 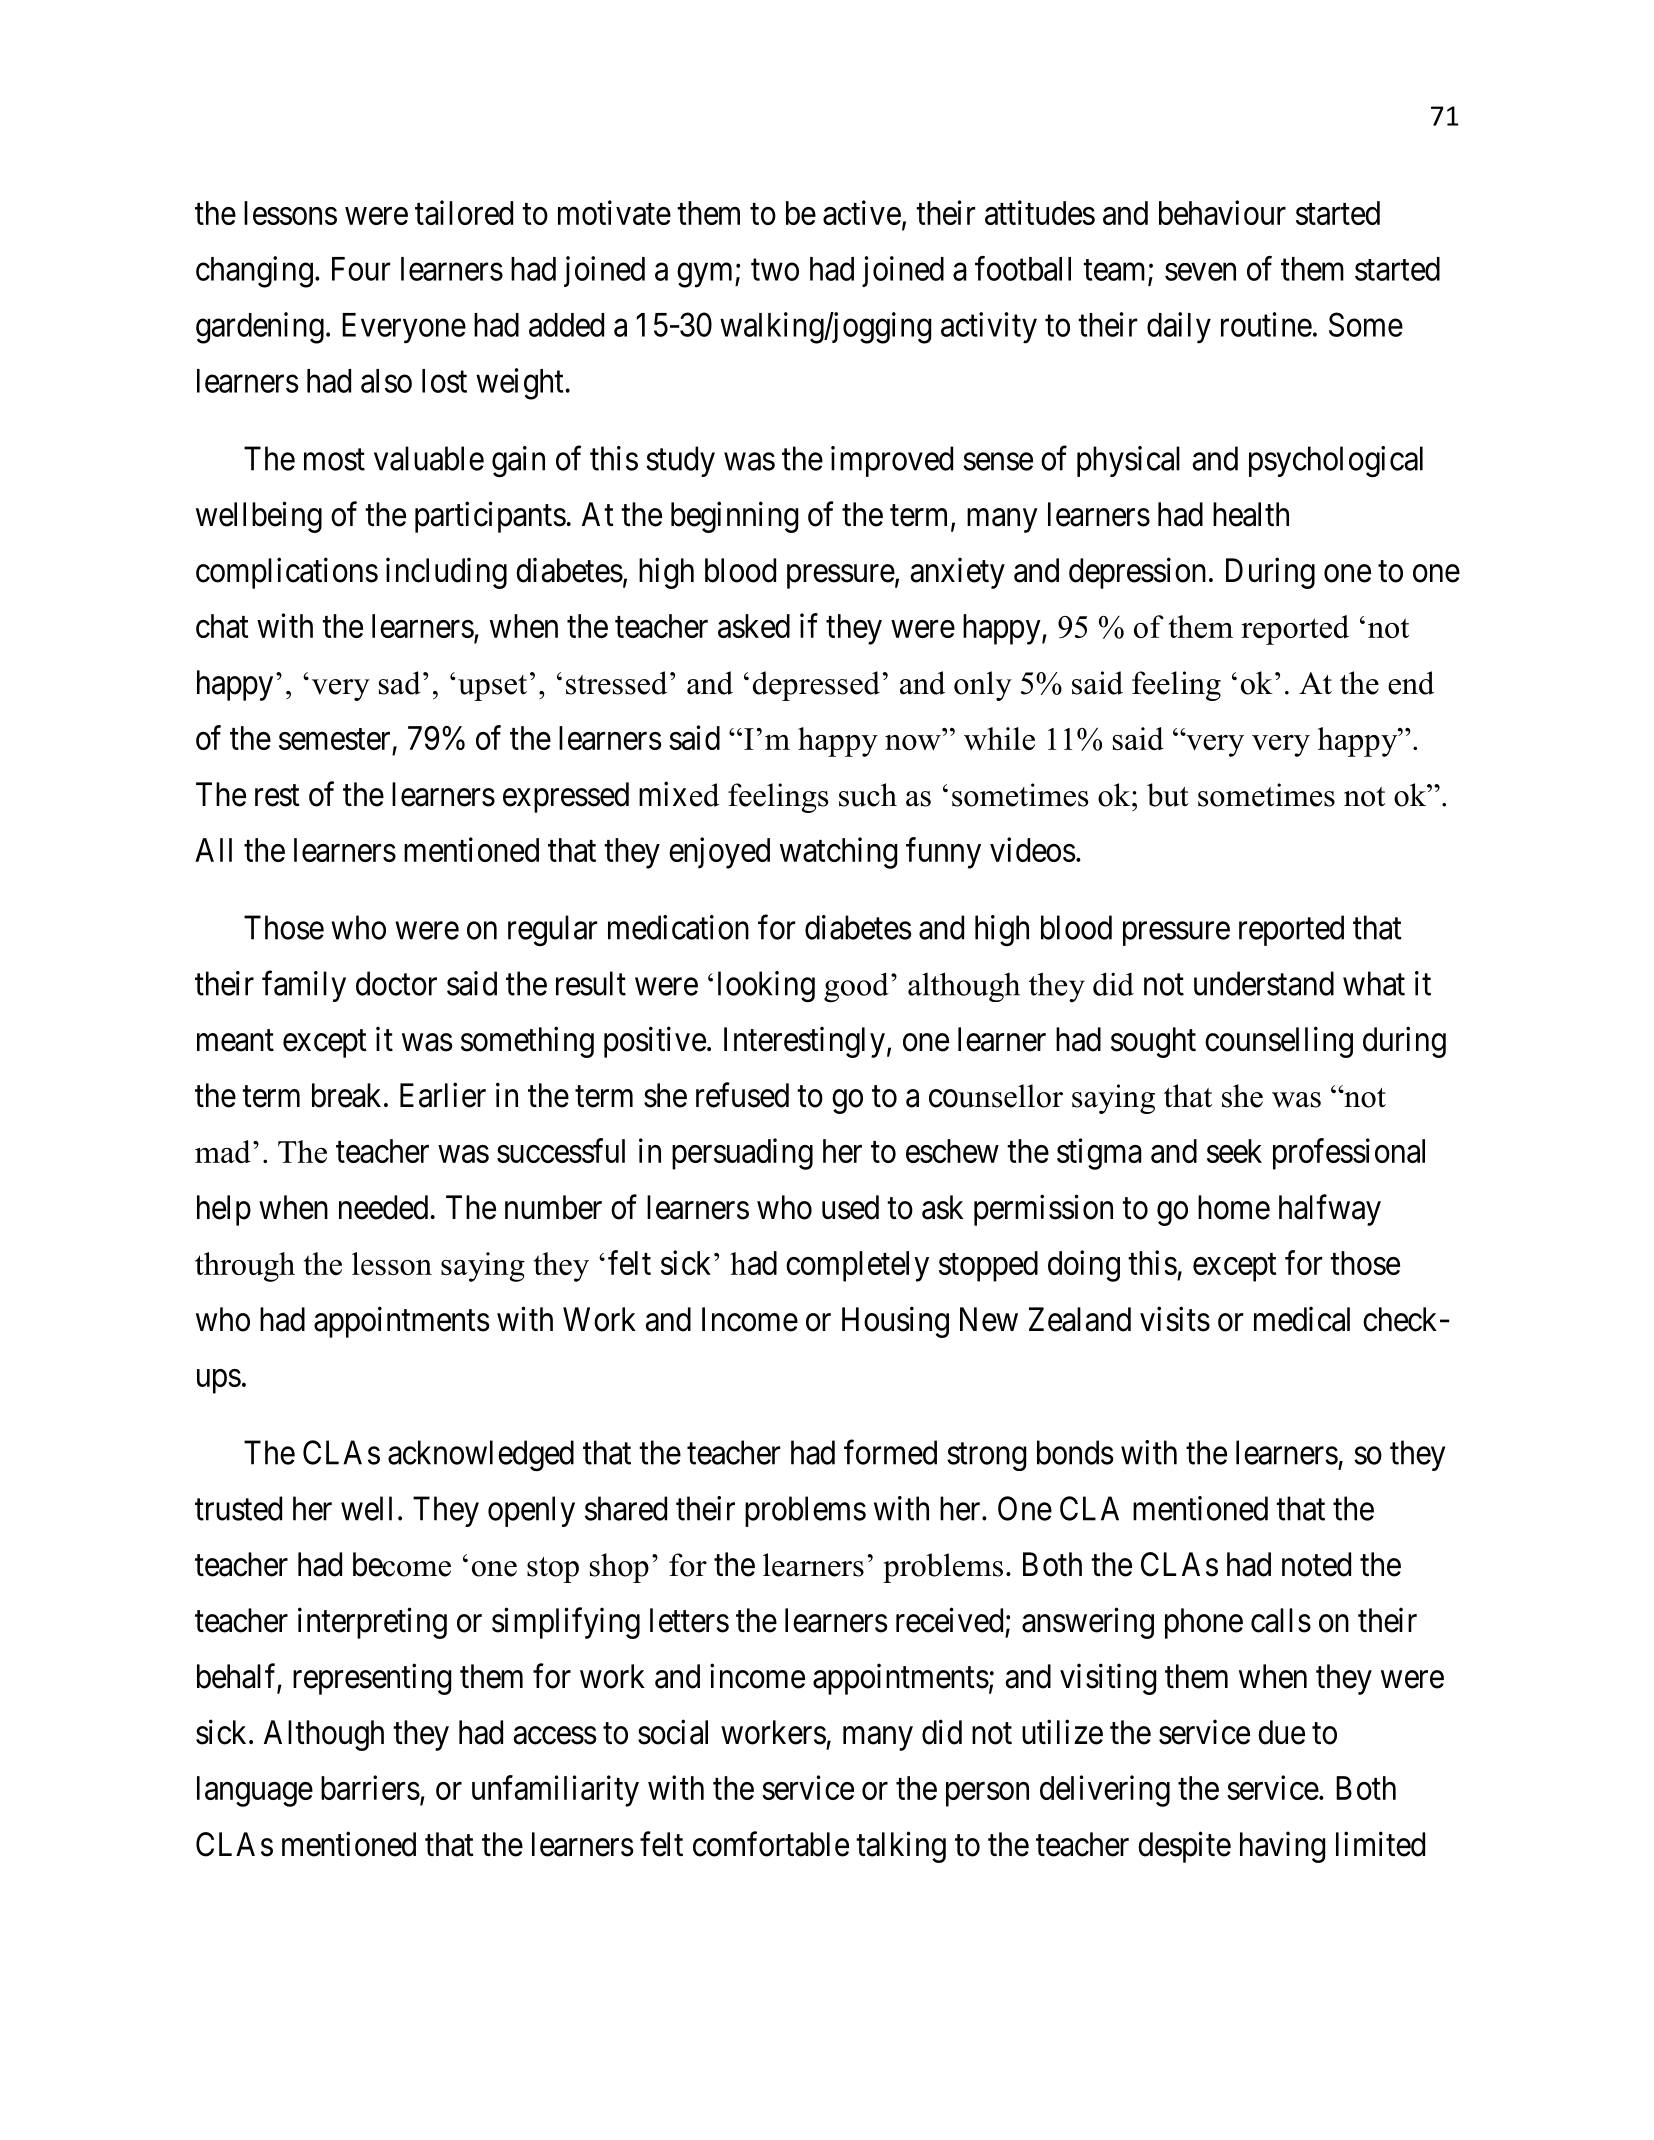 What do you see at coordinates (775, 270) in the screenshot?
I see `two` at bounding box center [775, 270].
